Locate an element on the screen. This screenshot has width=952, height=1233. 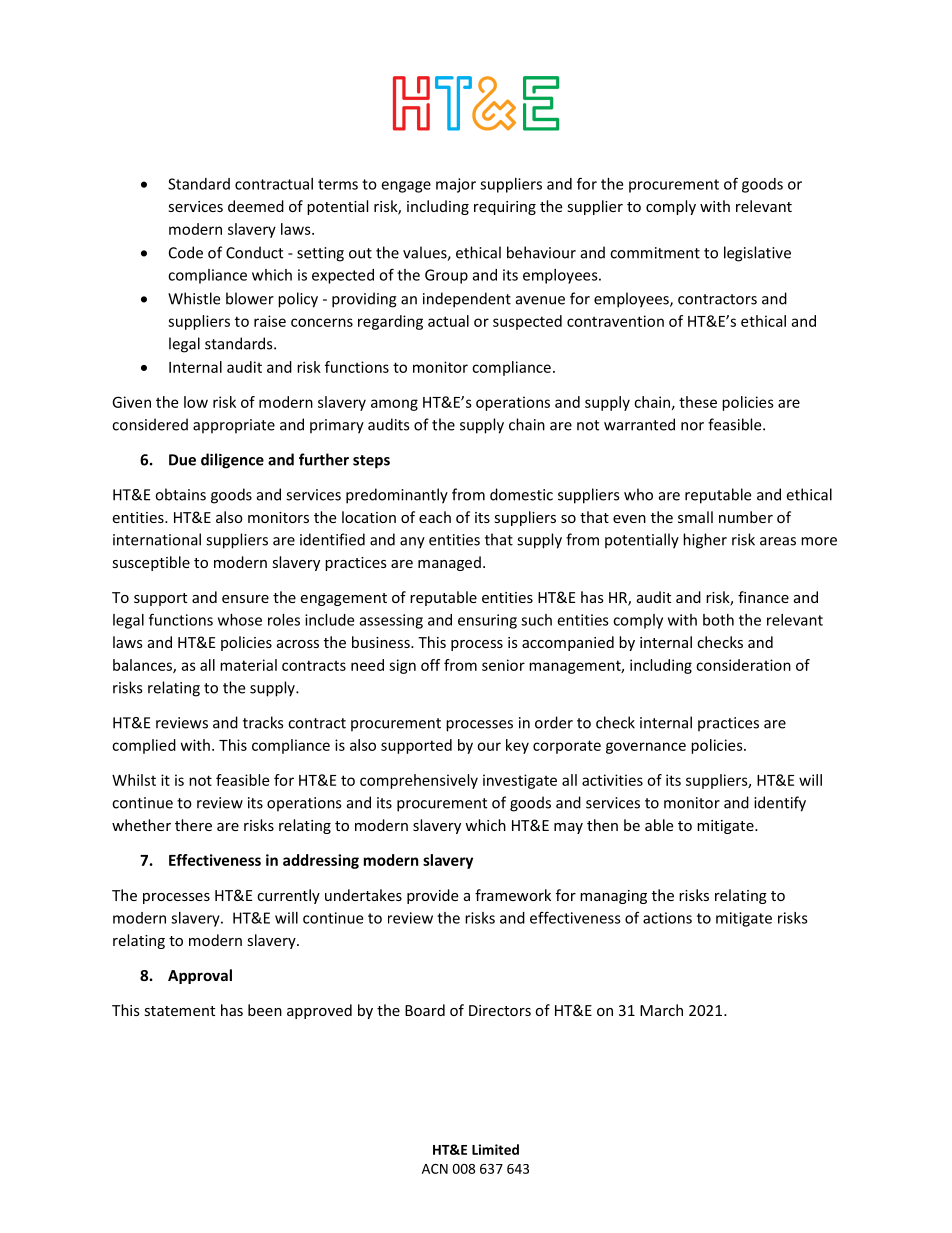
statement is located at coordinates (179, 1011).
